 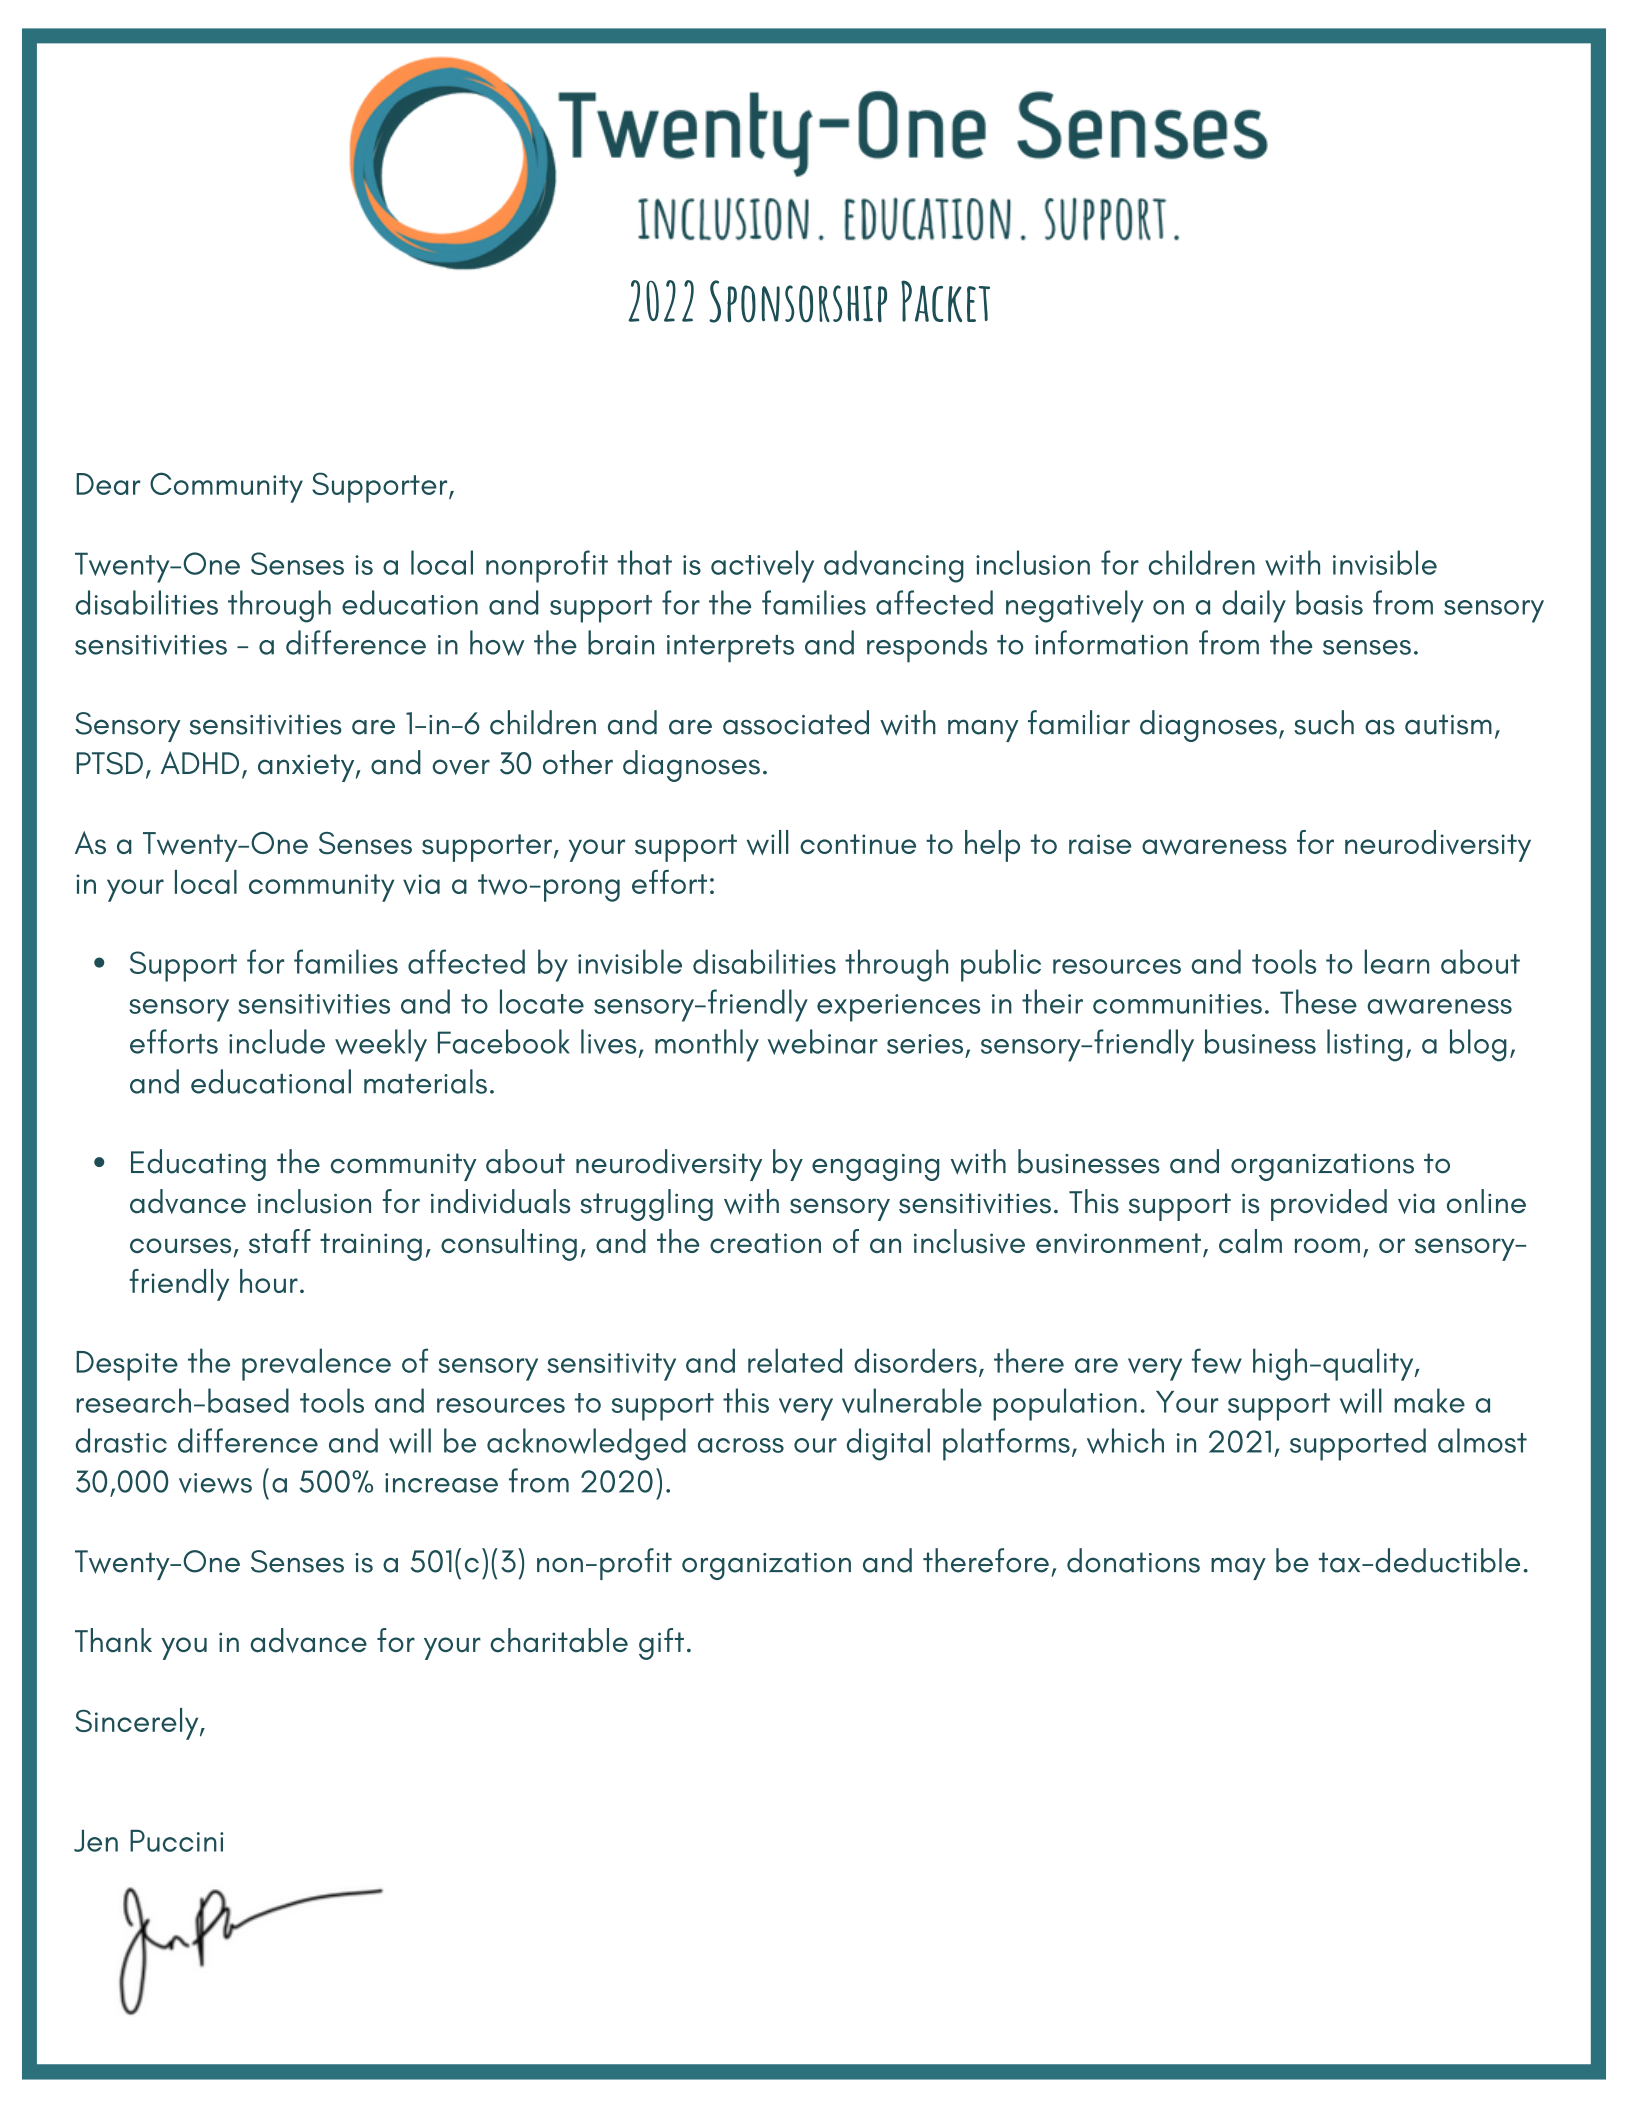 What do you see at coordinates (661, 1644) in the screenshot?
I see `gift` at bounding box center [661, 1644].
